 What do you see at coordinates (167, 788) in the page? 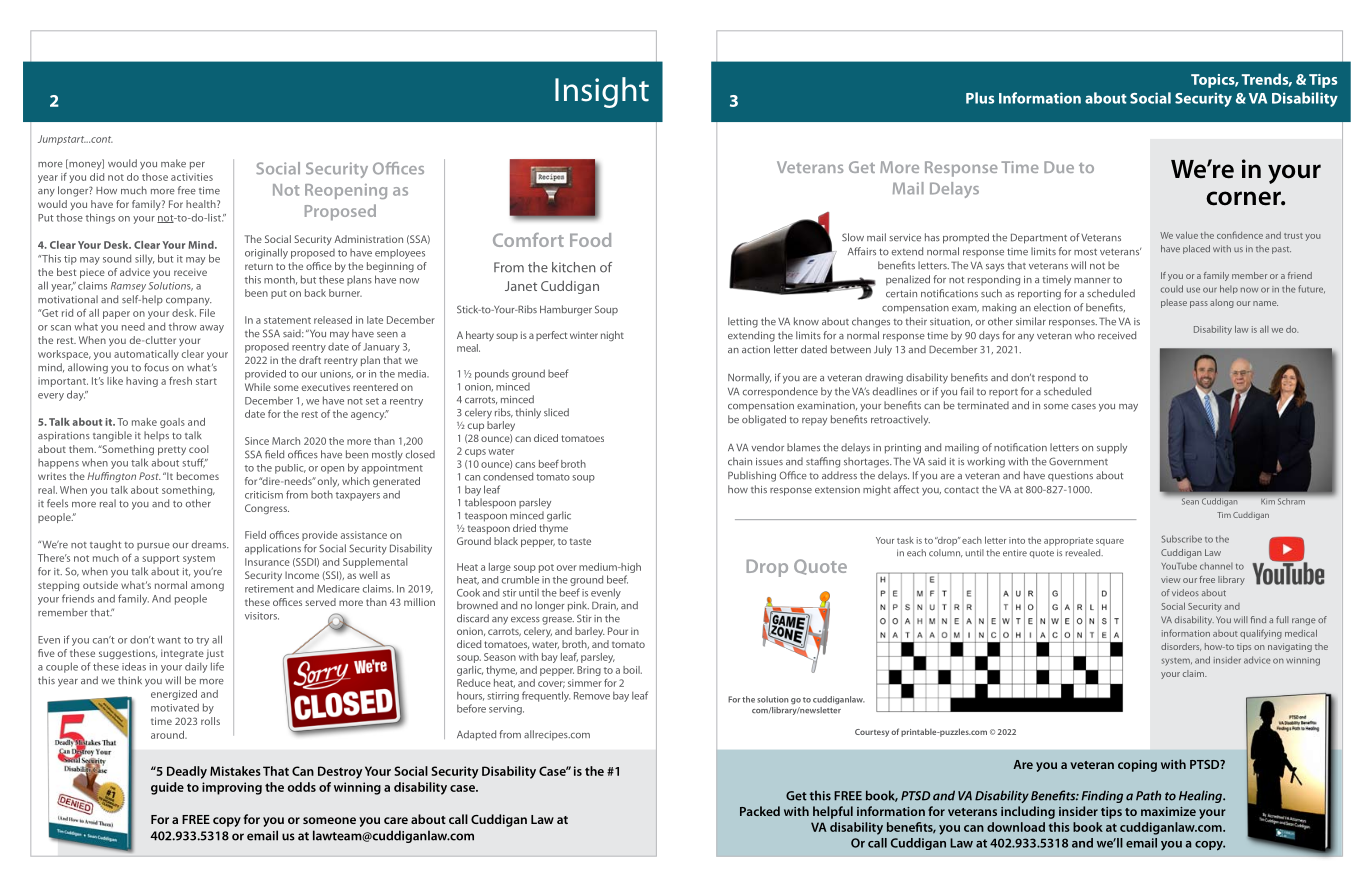
I see `guide` at bounding box center [167, 788].
